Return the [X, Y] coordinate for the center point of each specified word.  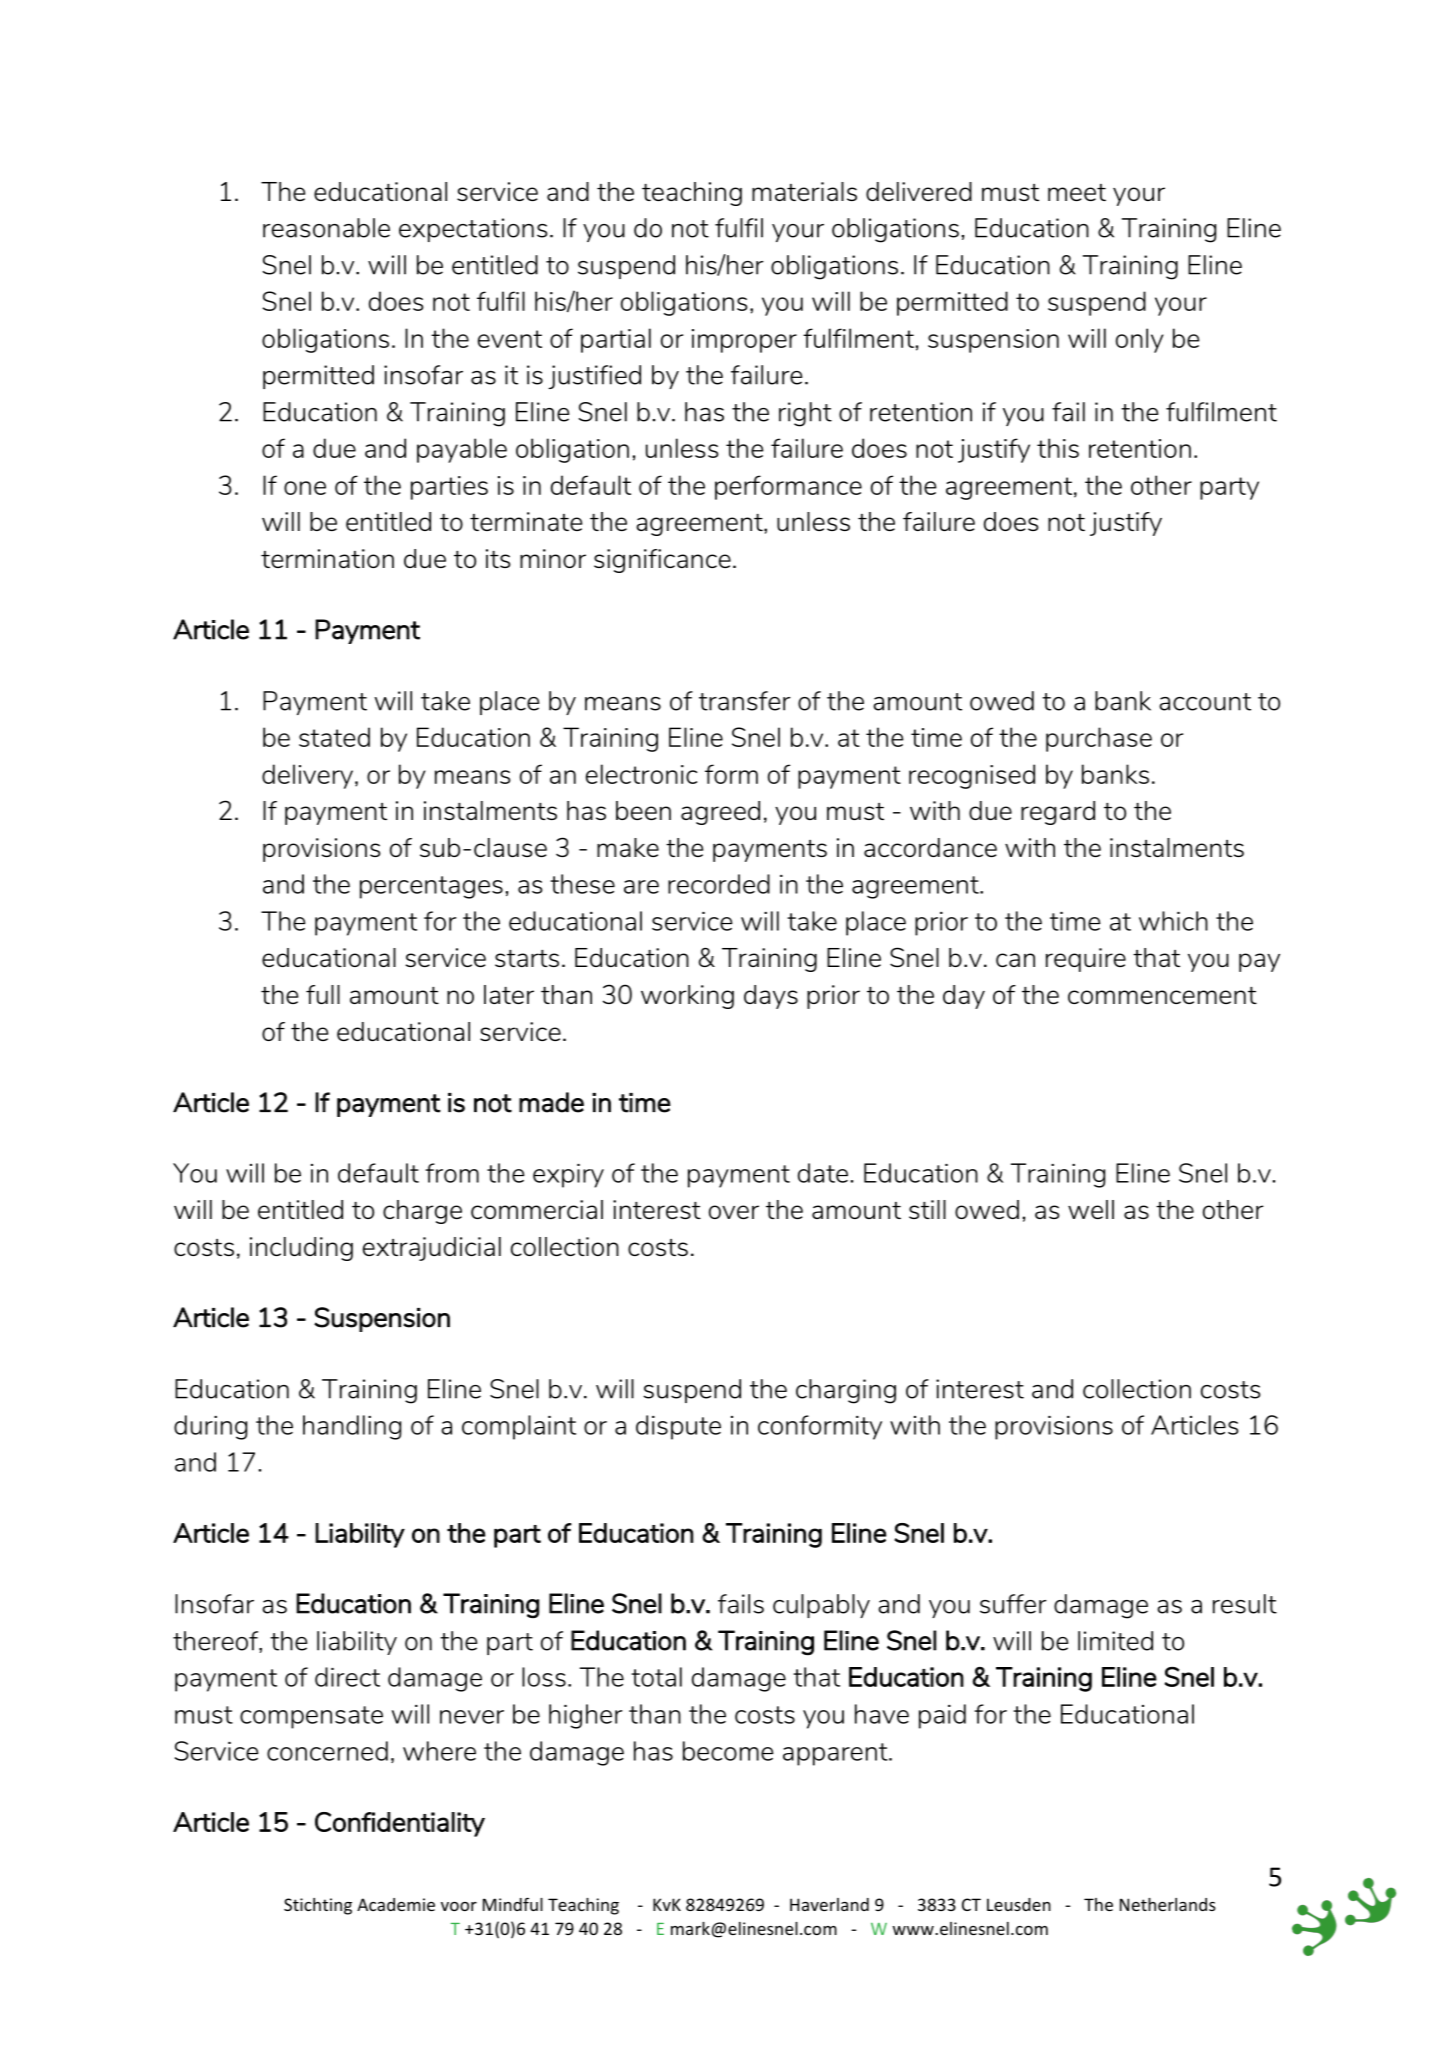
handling [352, 1427]
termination [327, 558]
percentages [431, 887]
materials [804, 191]
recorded [719, 884]
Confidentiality [400, 1824]
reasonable [326, 228]
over [734, 1212]
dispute [678, 1427]
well [1091, 1209]
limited [1115, 1641]
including [301, 1249]
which [1173, 921]
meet [1077, 192]
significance [662, 561]
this [1058, 448]
